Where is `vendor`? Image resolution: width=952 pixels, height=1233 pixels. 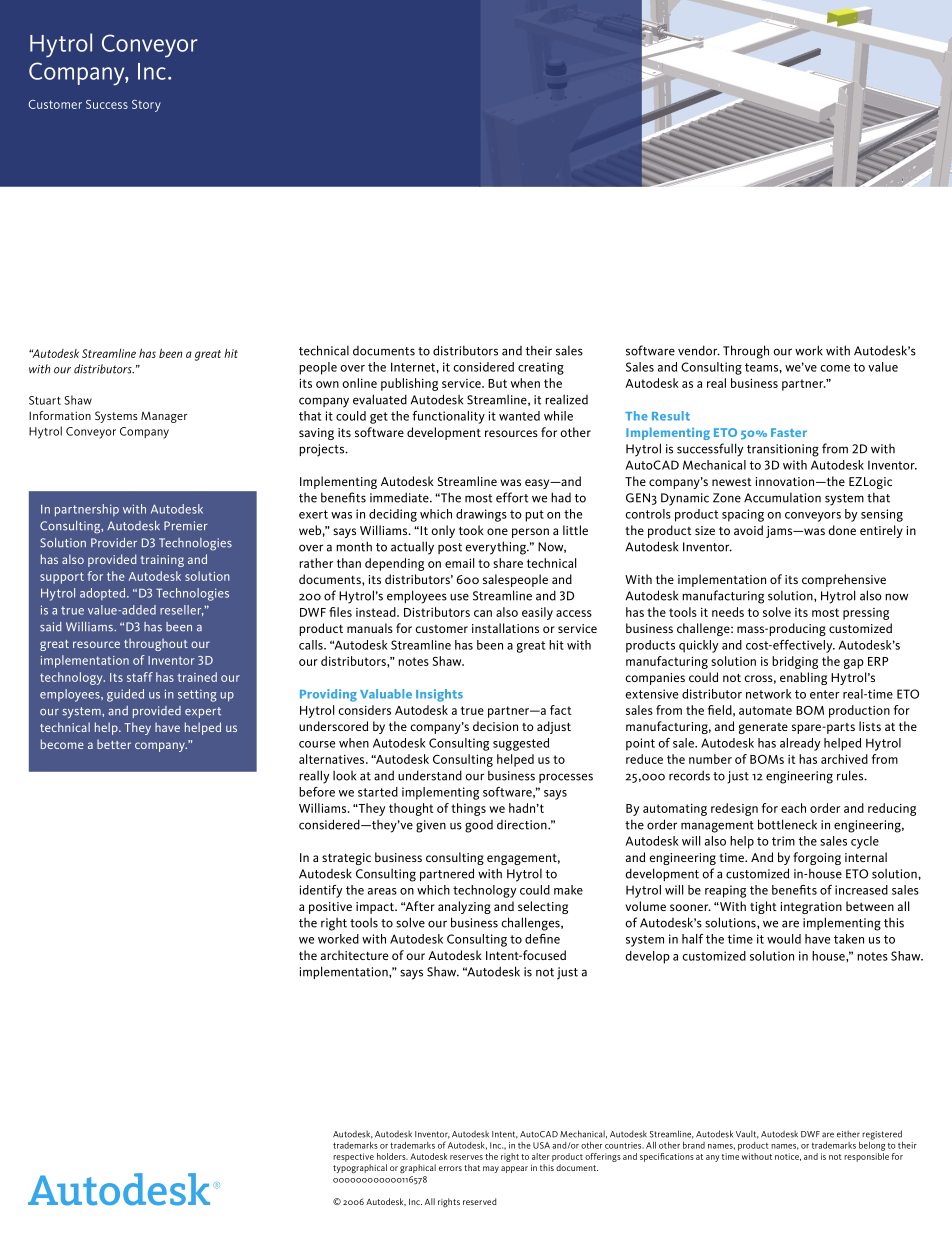
vendor is located at coordinates (699, 350).
